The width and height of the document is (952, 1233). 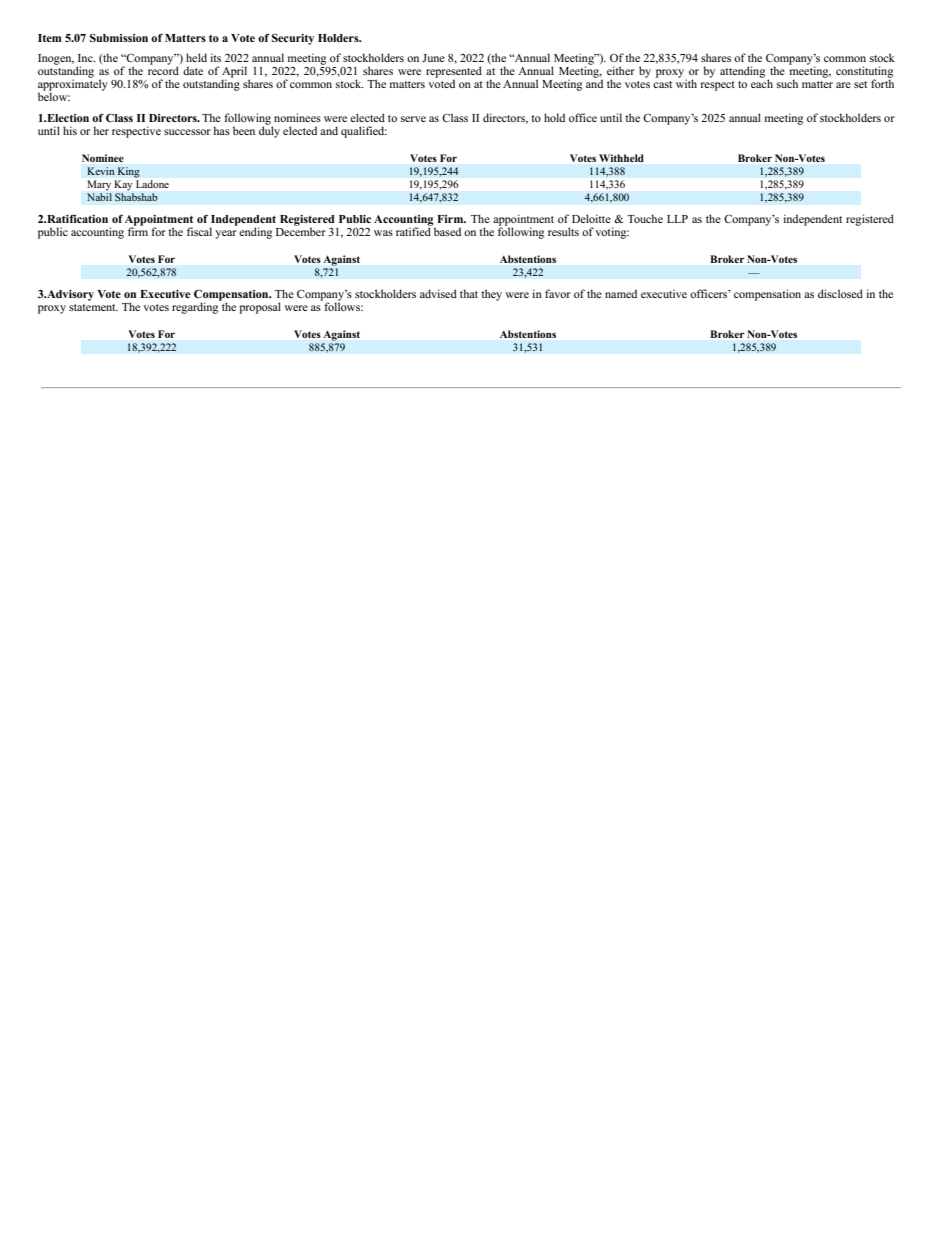 I want to click on constituting, so click(x=864, y=73).
